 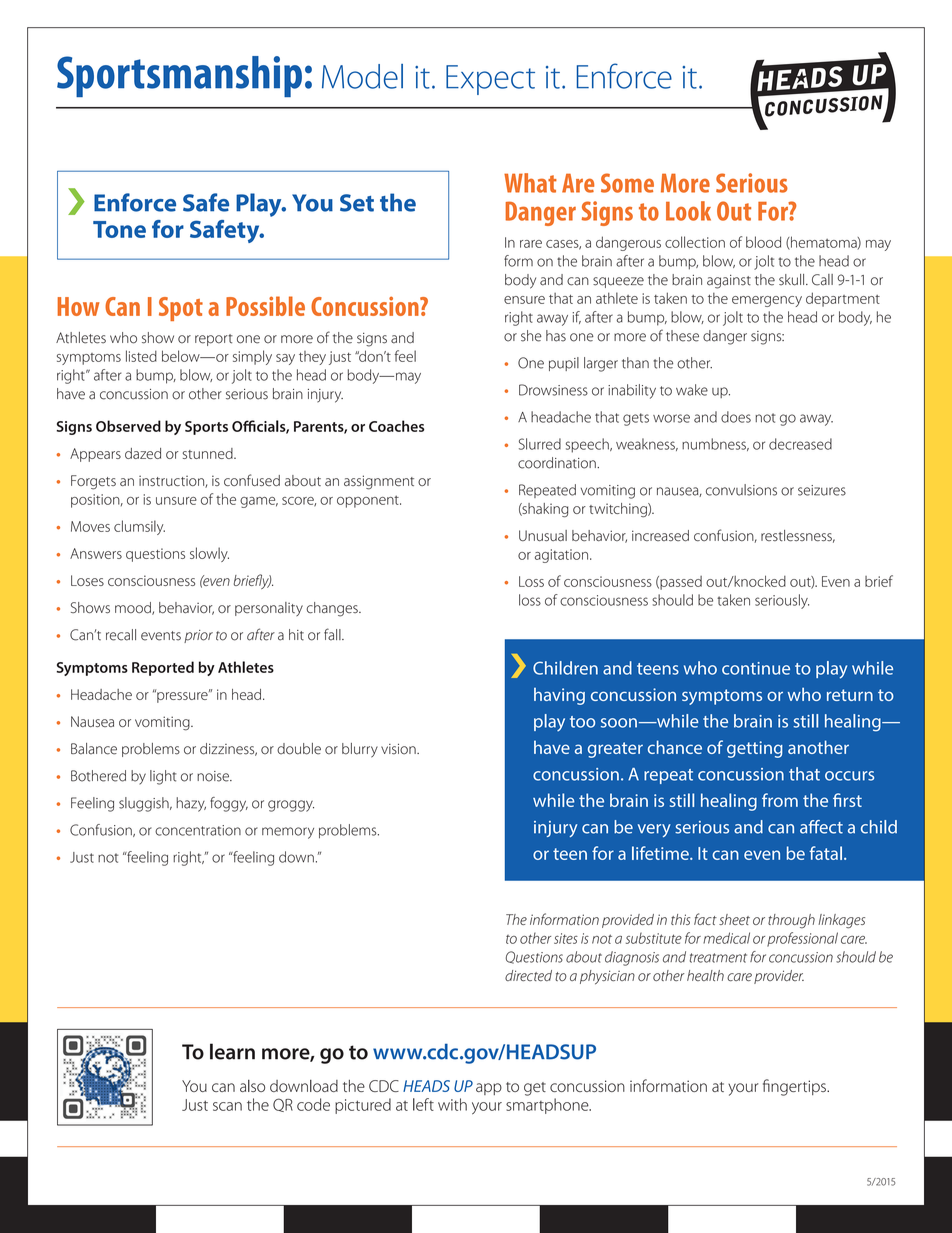 What do you see at coordinates (362, 76) in the document?
I see `Model` at bounding box center [362, 76].
